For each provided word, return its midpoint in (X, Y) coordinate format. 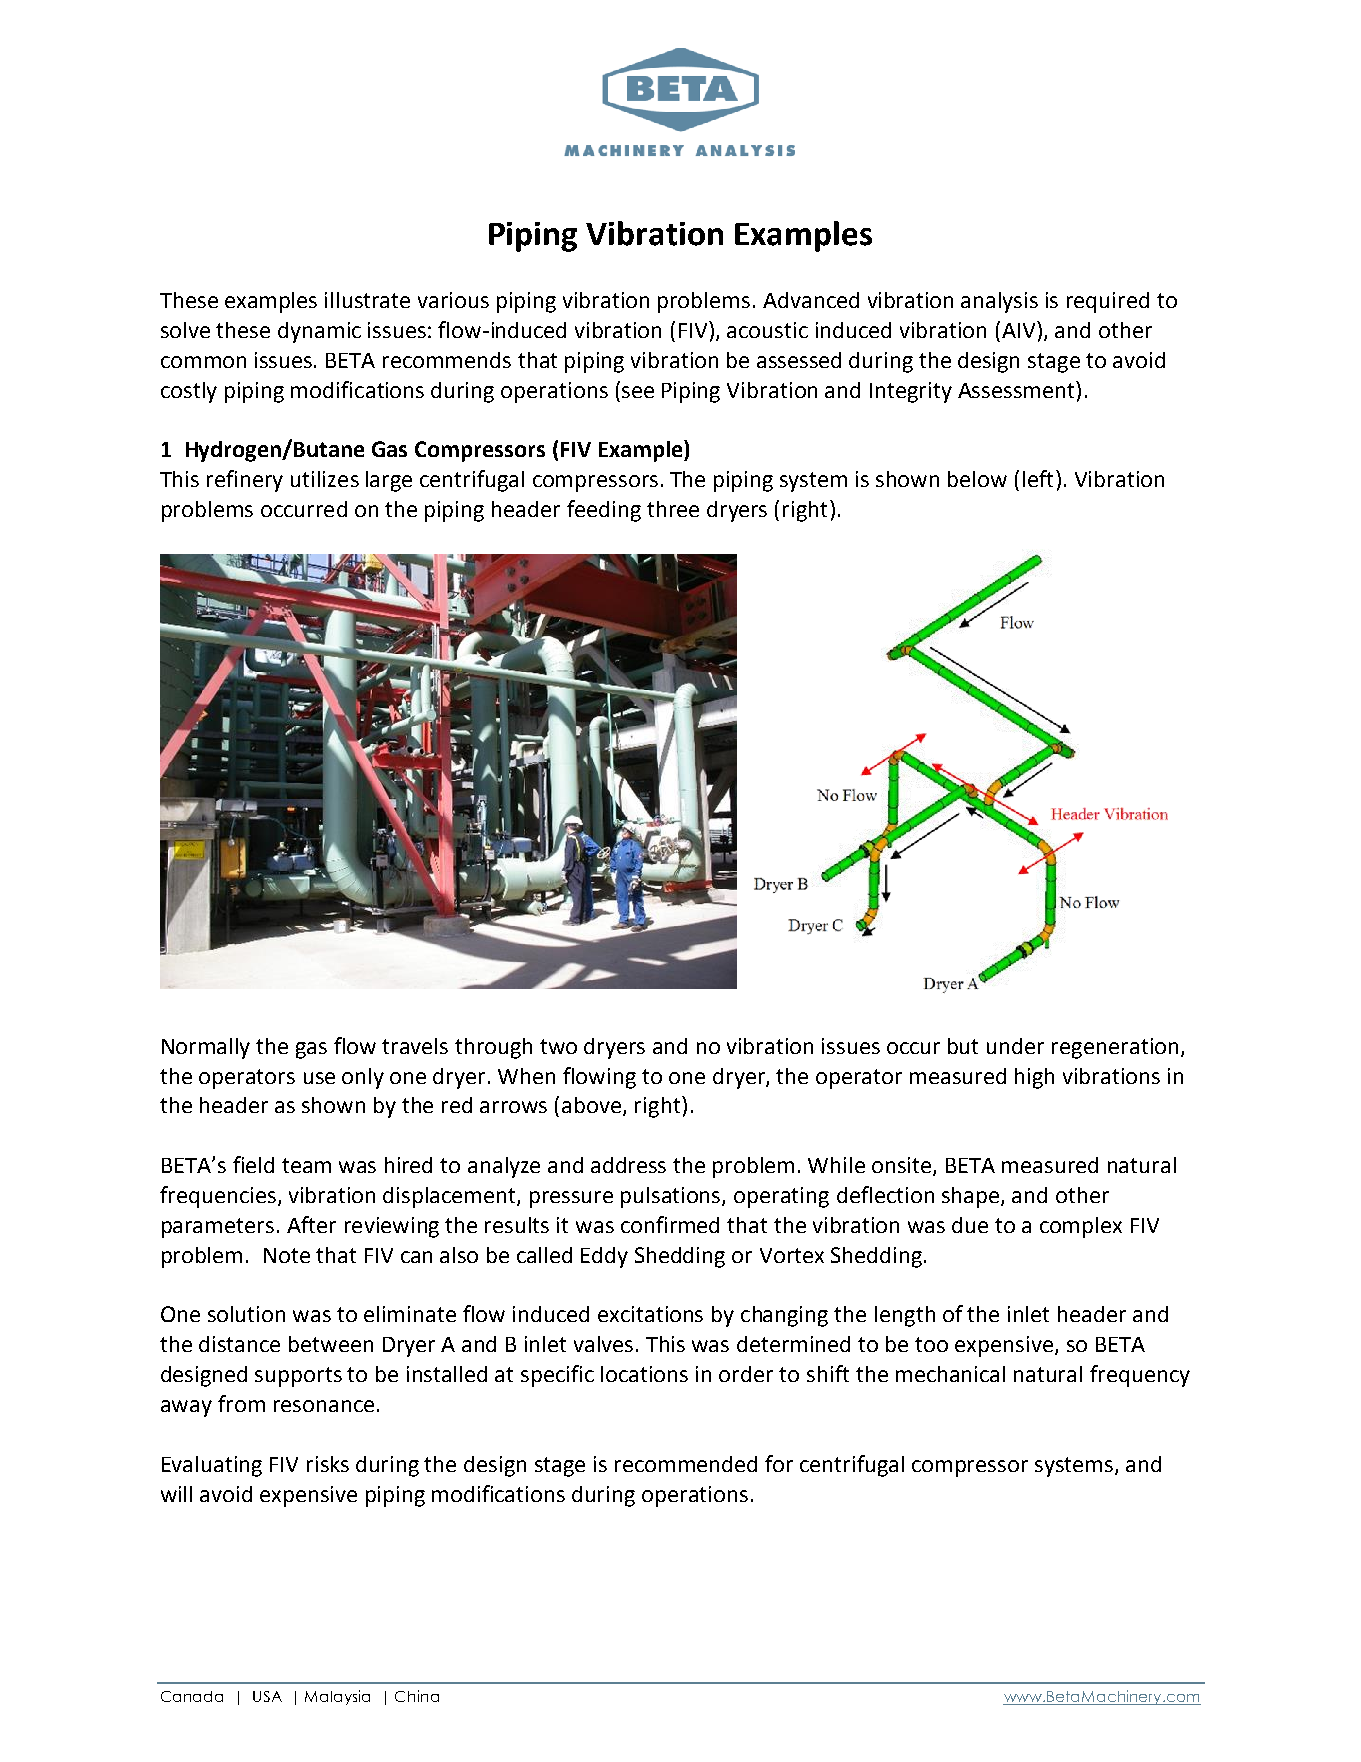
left (1038, 478)
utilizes (325, 479)
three (673, 509)
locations (644, 1374)
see (638, 392)
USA (267, 1696)
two (558, 1046)
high (1034, 1078)
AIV (1020, 329)
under (1015, 1046)
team (306, 1165)
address (628, 1165)
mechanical (950, 1374)
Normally (206, 1048)
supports (298, 1377)
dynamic (319, 332)
